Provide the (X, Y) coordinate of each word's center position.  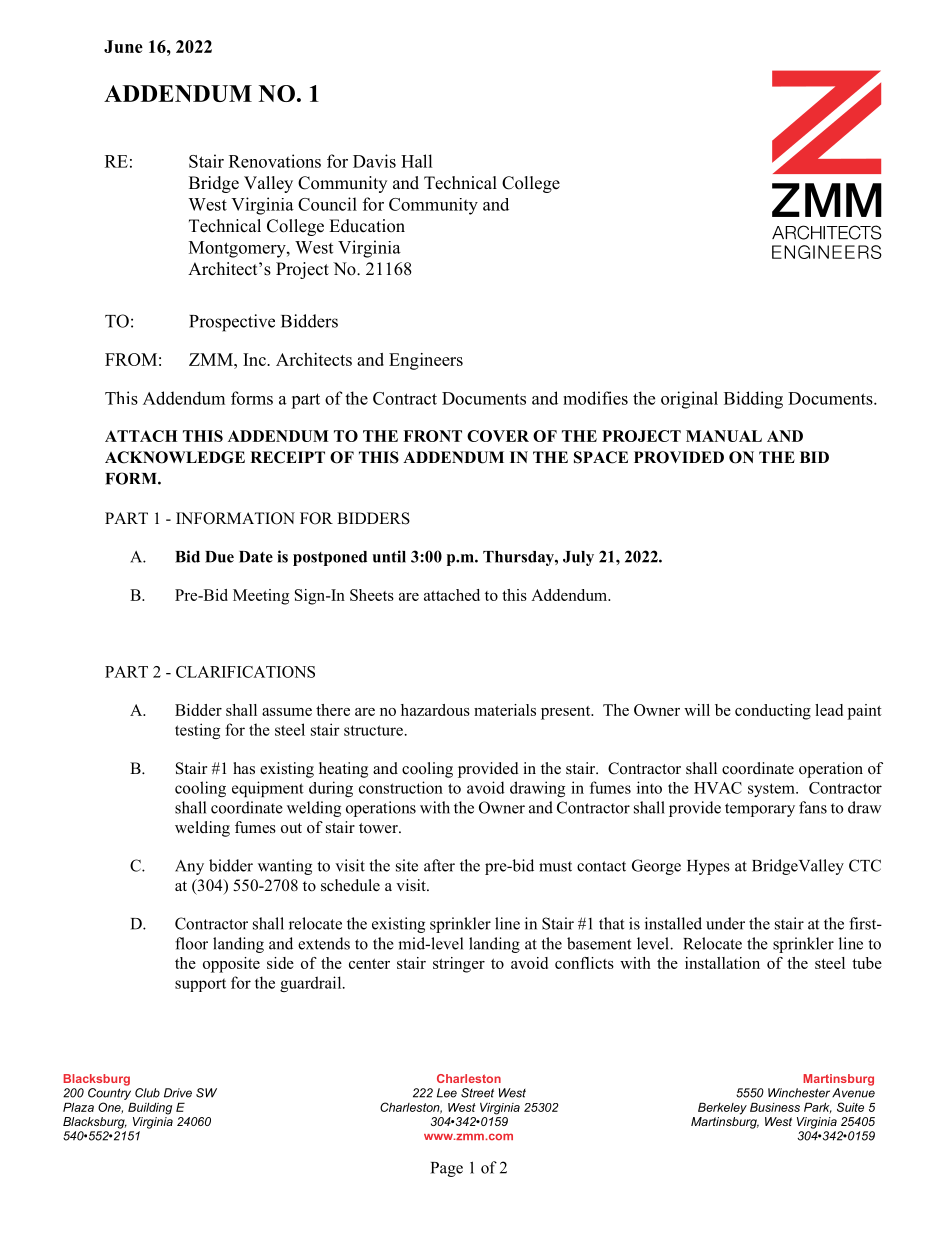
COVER (498, 436)
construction (401, 787)
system (772, 790)
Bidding (753, 400)
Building (150, 1108)
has (244, 768)
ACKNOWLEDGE (175, 457)
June (123, 46)
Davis (374, 161)
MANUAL (724, 436)
